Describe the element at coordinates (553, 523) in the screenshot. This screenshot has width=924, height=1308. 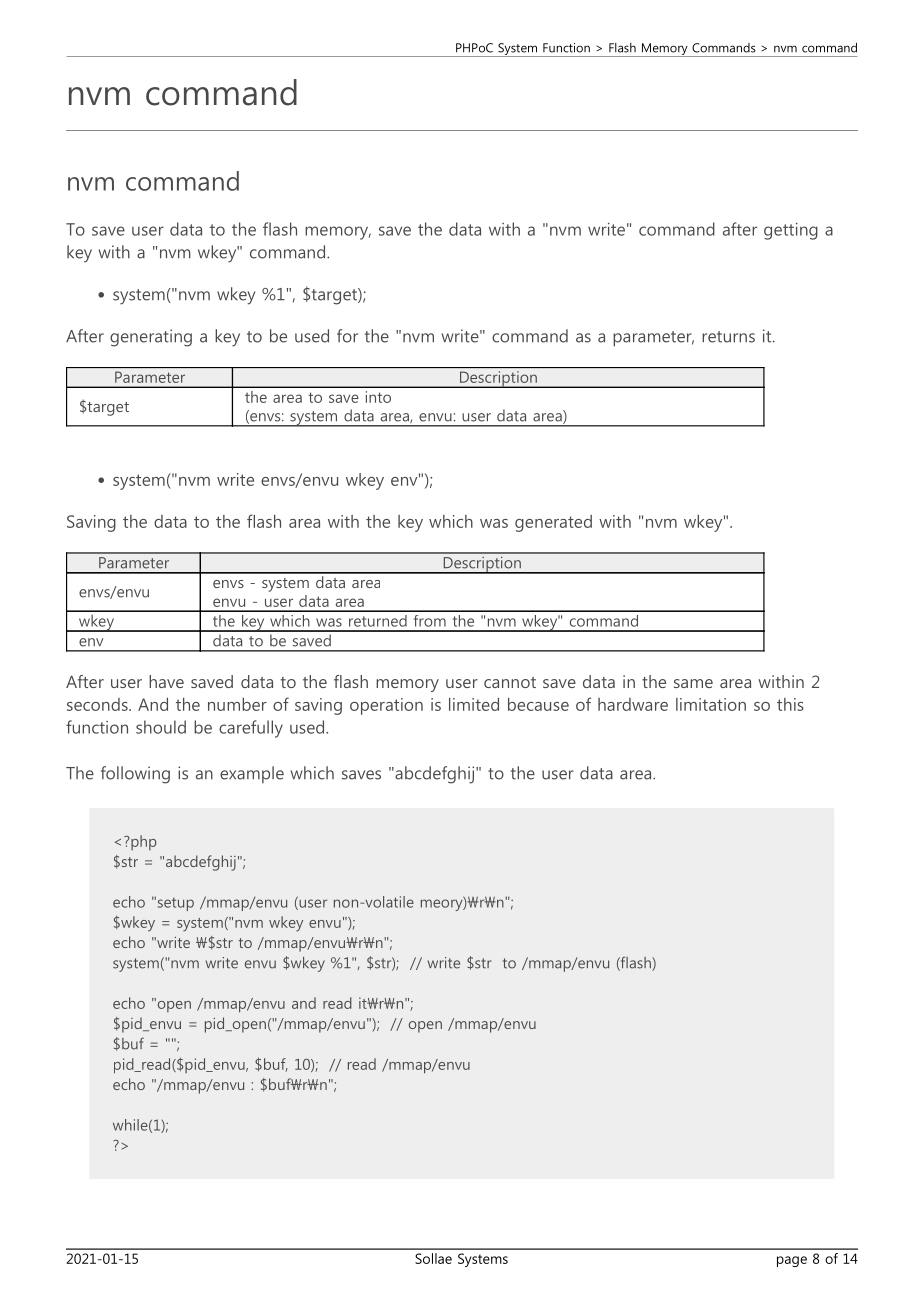
I see `generated` at that location.
